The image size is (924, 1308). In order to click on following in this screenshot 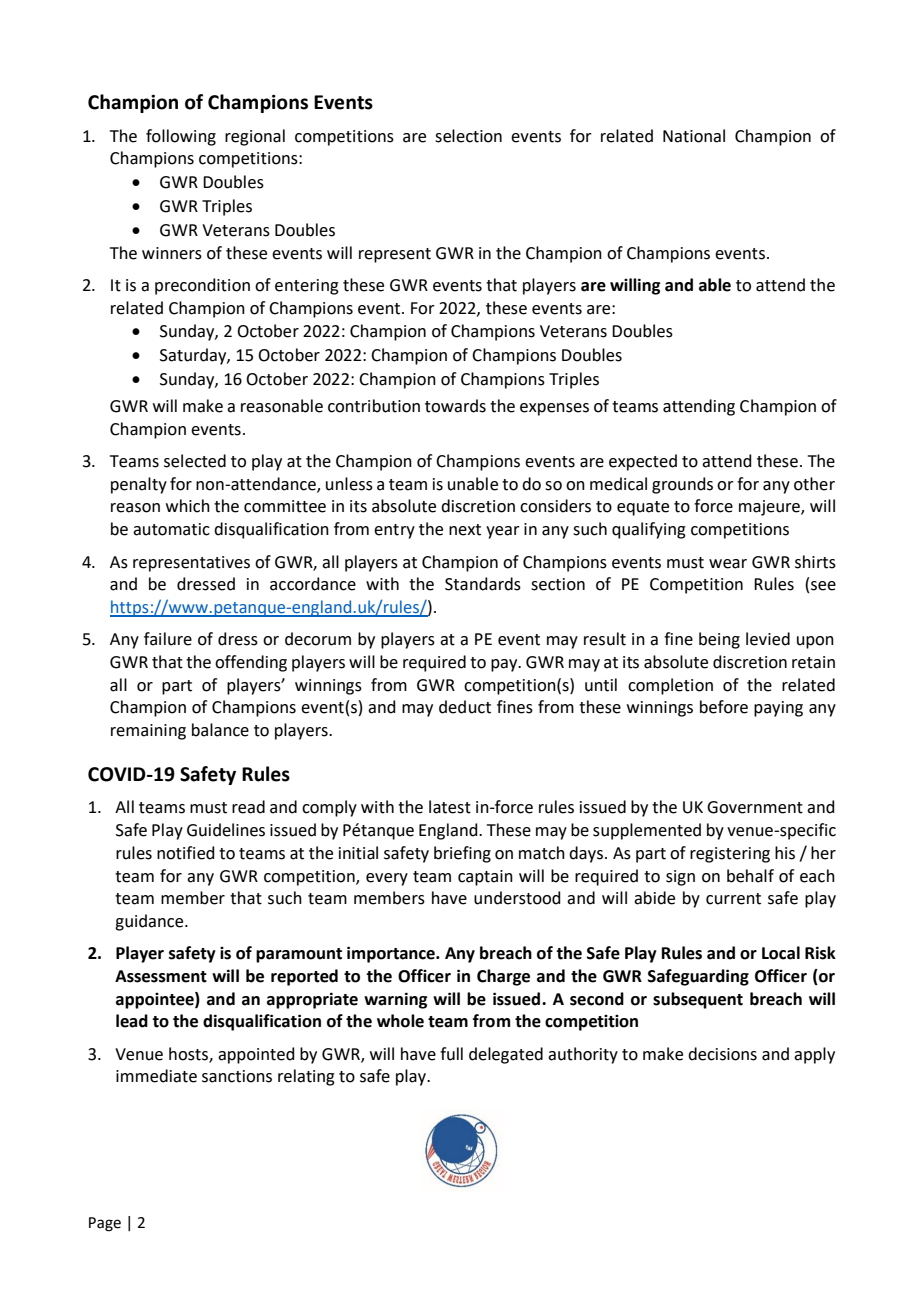, I will do `click(181, 137)`.
